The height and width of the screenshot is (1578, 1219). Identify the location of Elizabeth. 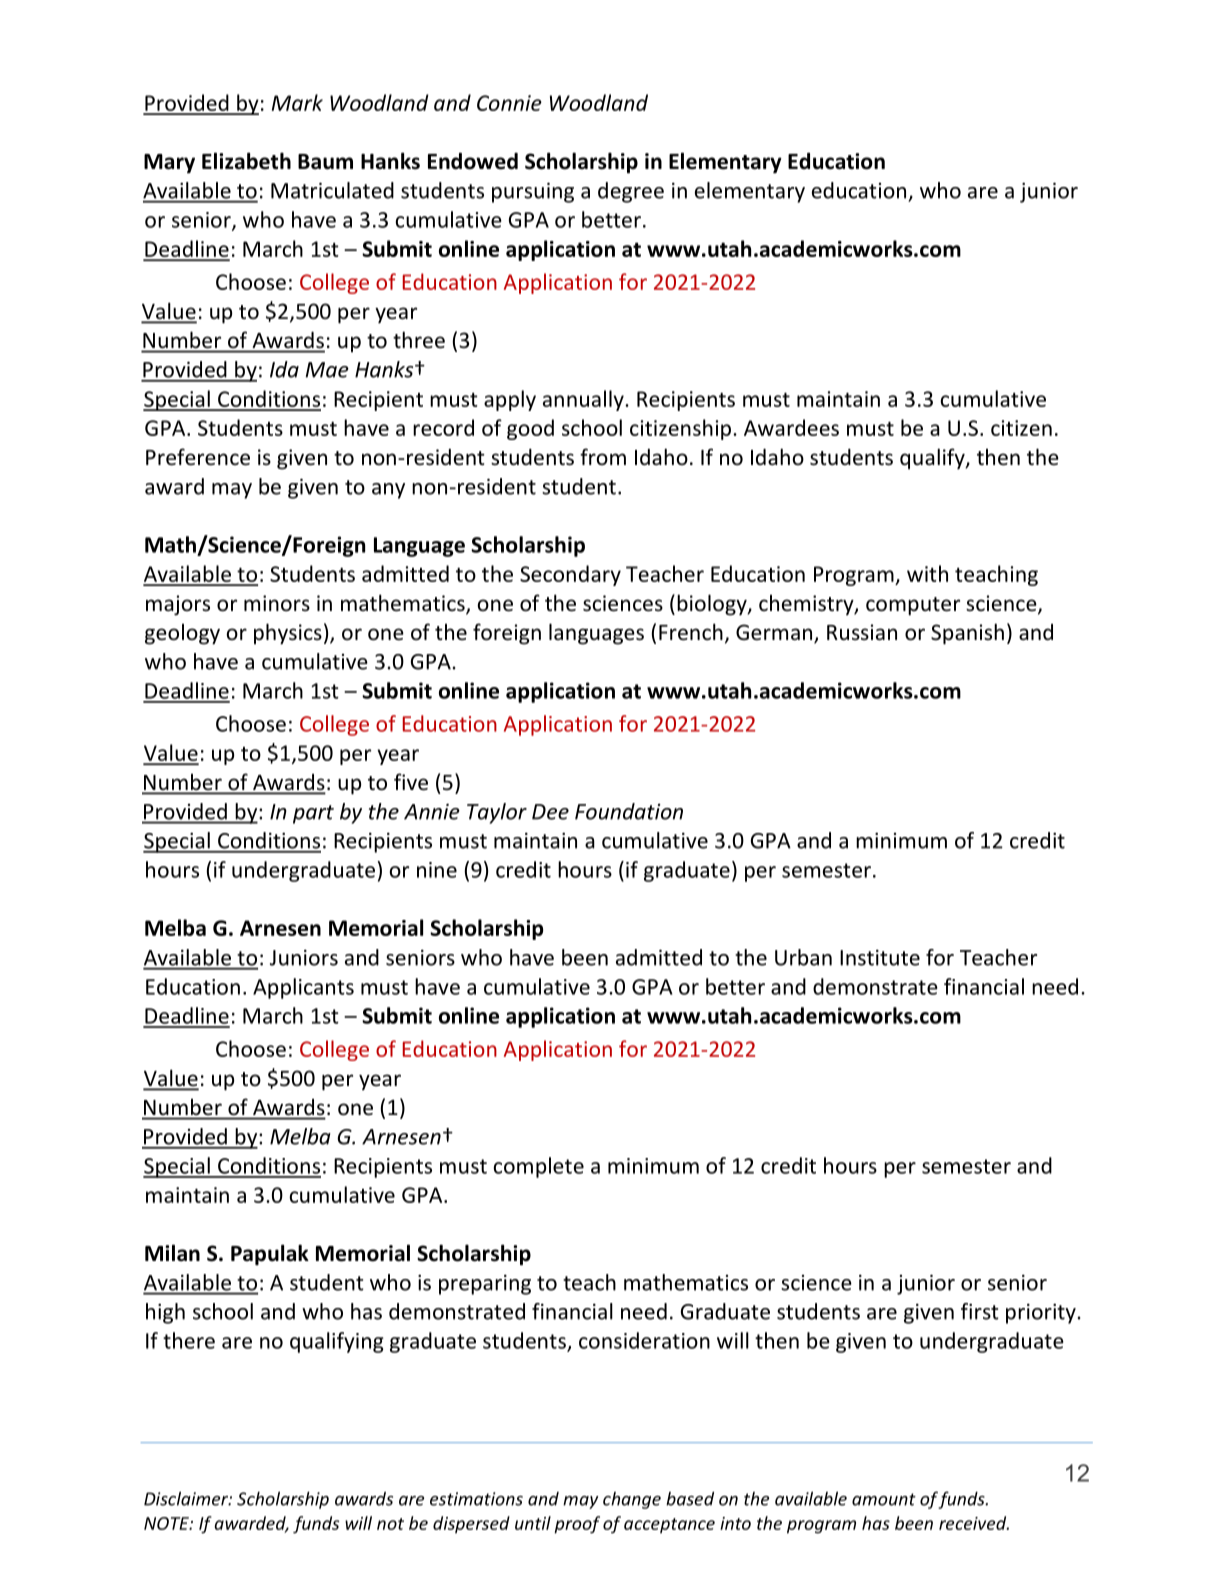
(246, 161).
